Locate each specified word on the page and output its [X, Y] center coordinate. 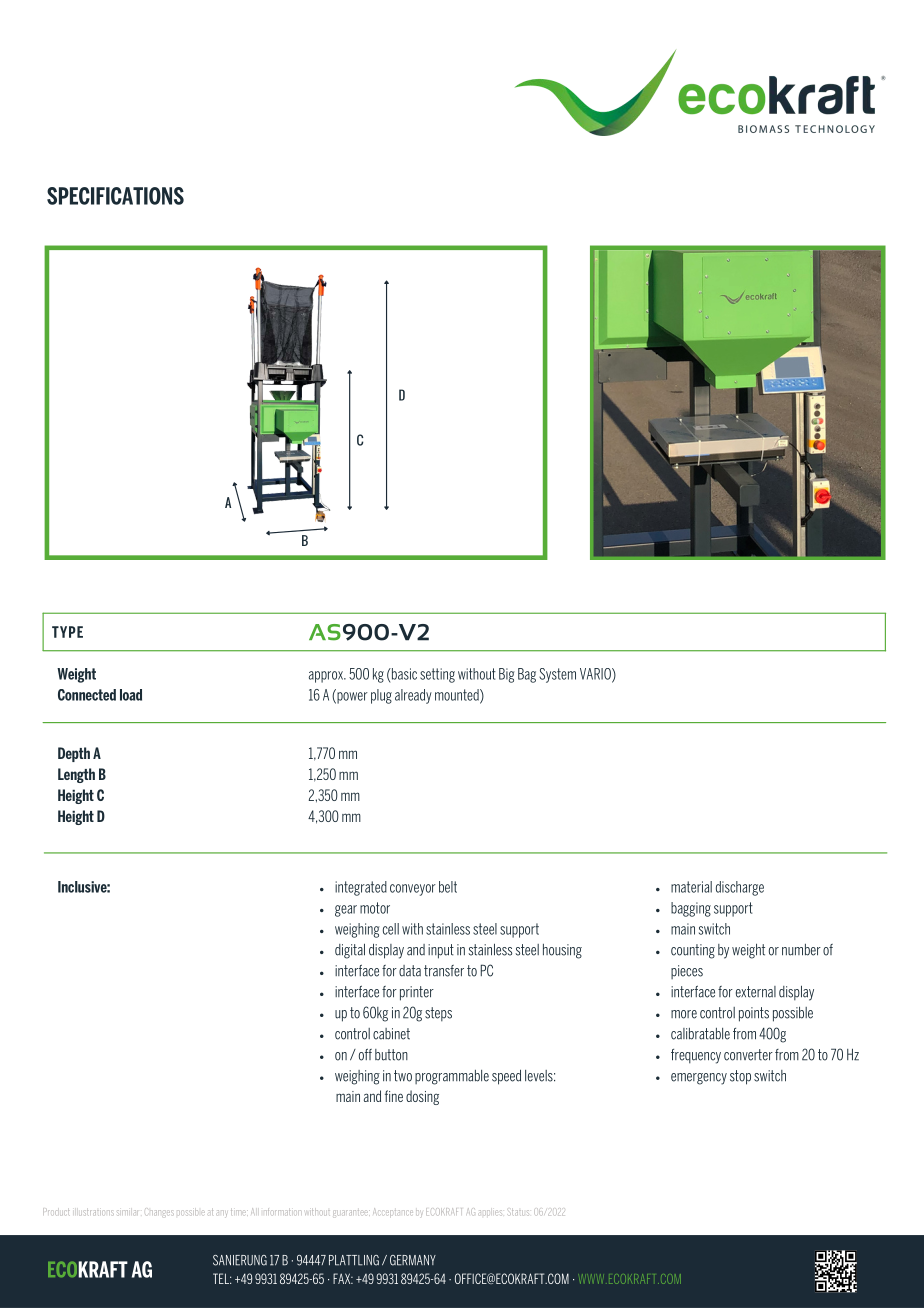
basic [403, 674]
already [413, 696]
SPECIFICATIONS [115, 196]
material [691, 887]
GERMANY [413, 1260]
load [131, 695]
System [557, 675]
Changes [159, 1212]
